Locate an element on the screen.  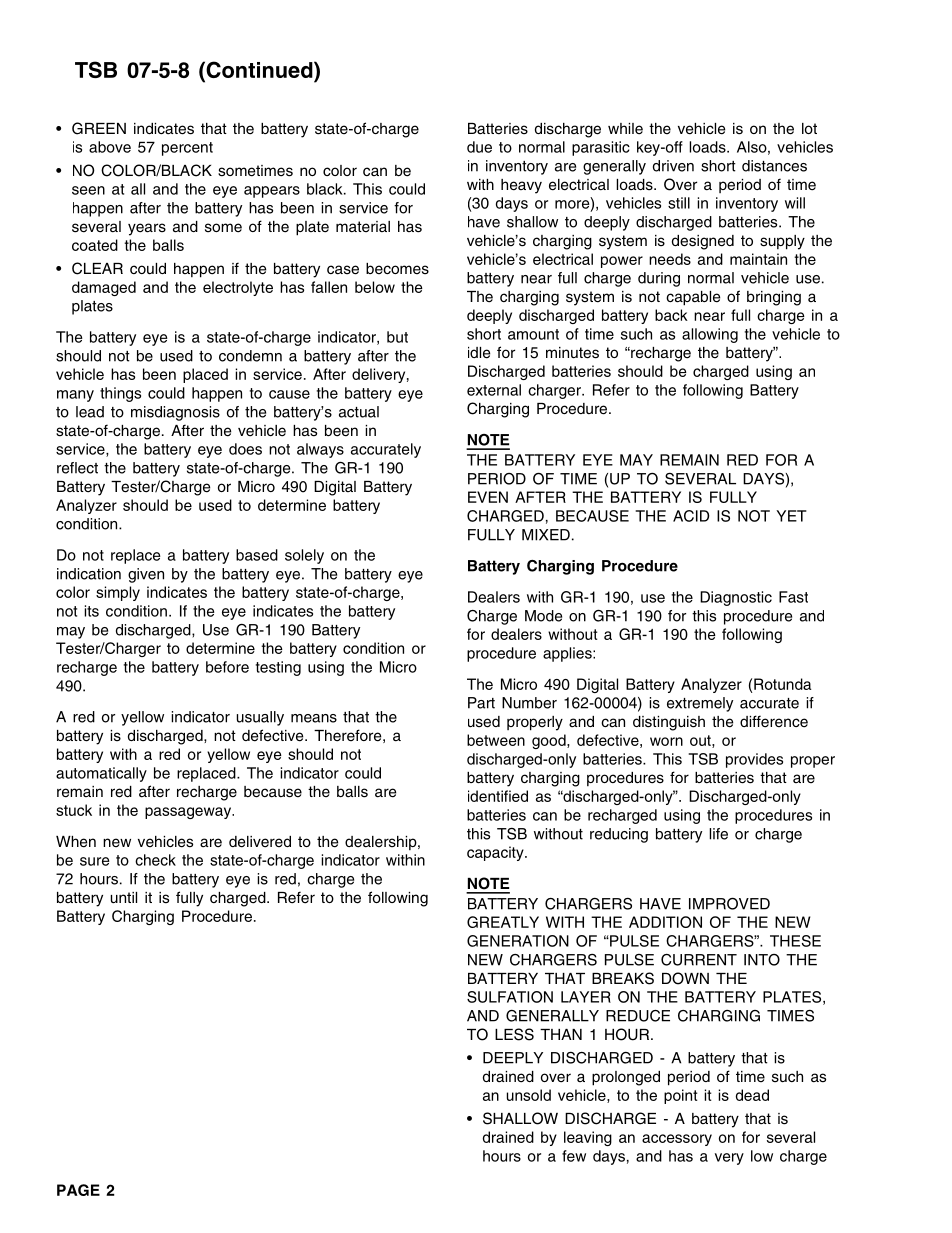
unsold is located at coordinates (529, 1095).
